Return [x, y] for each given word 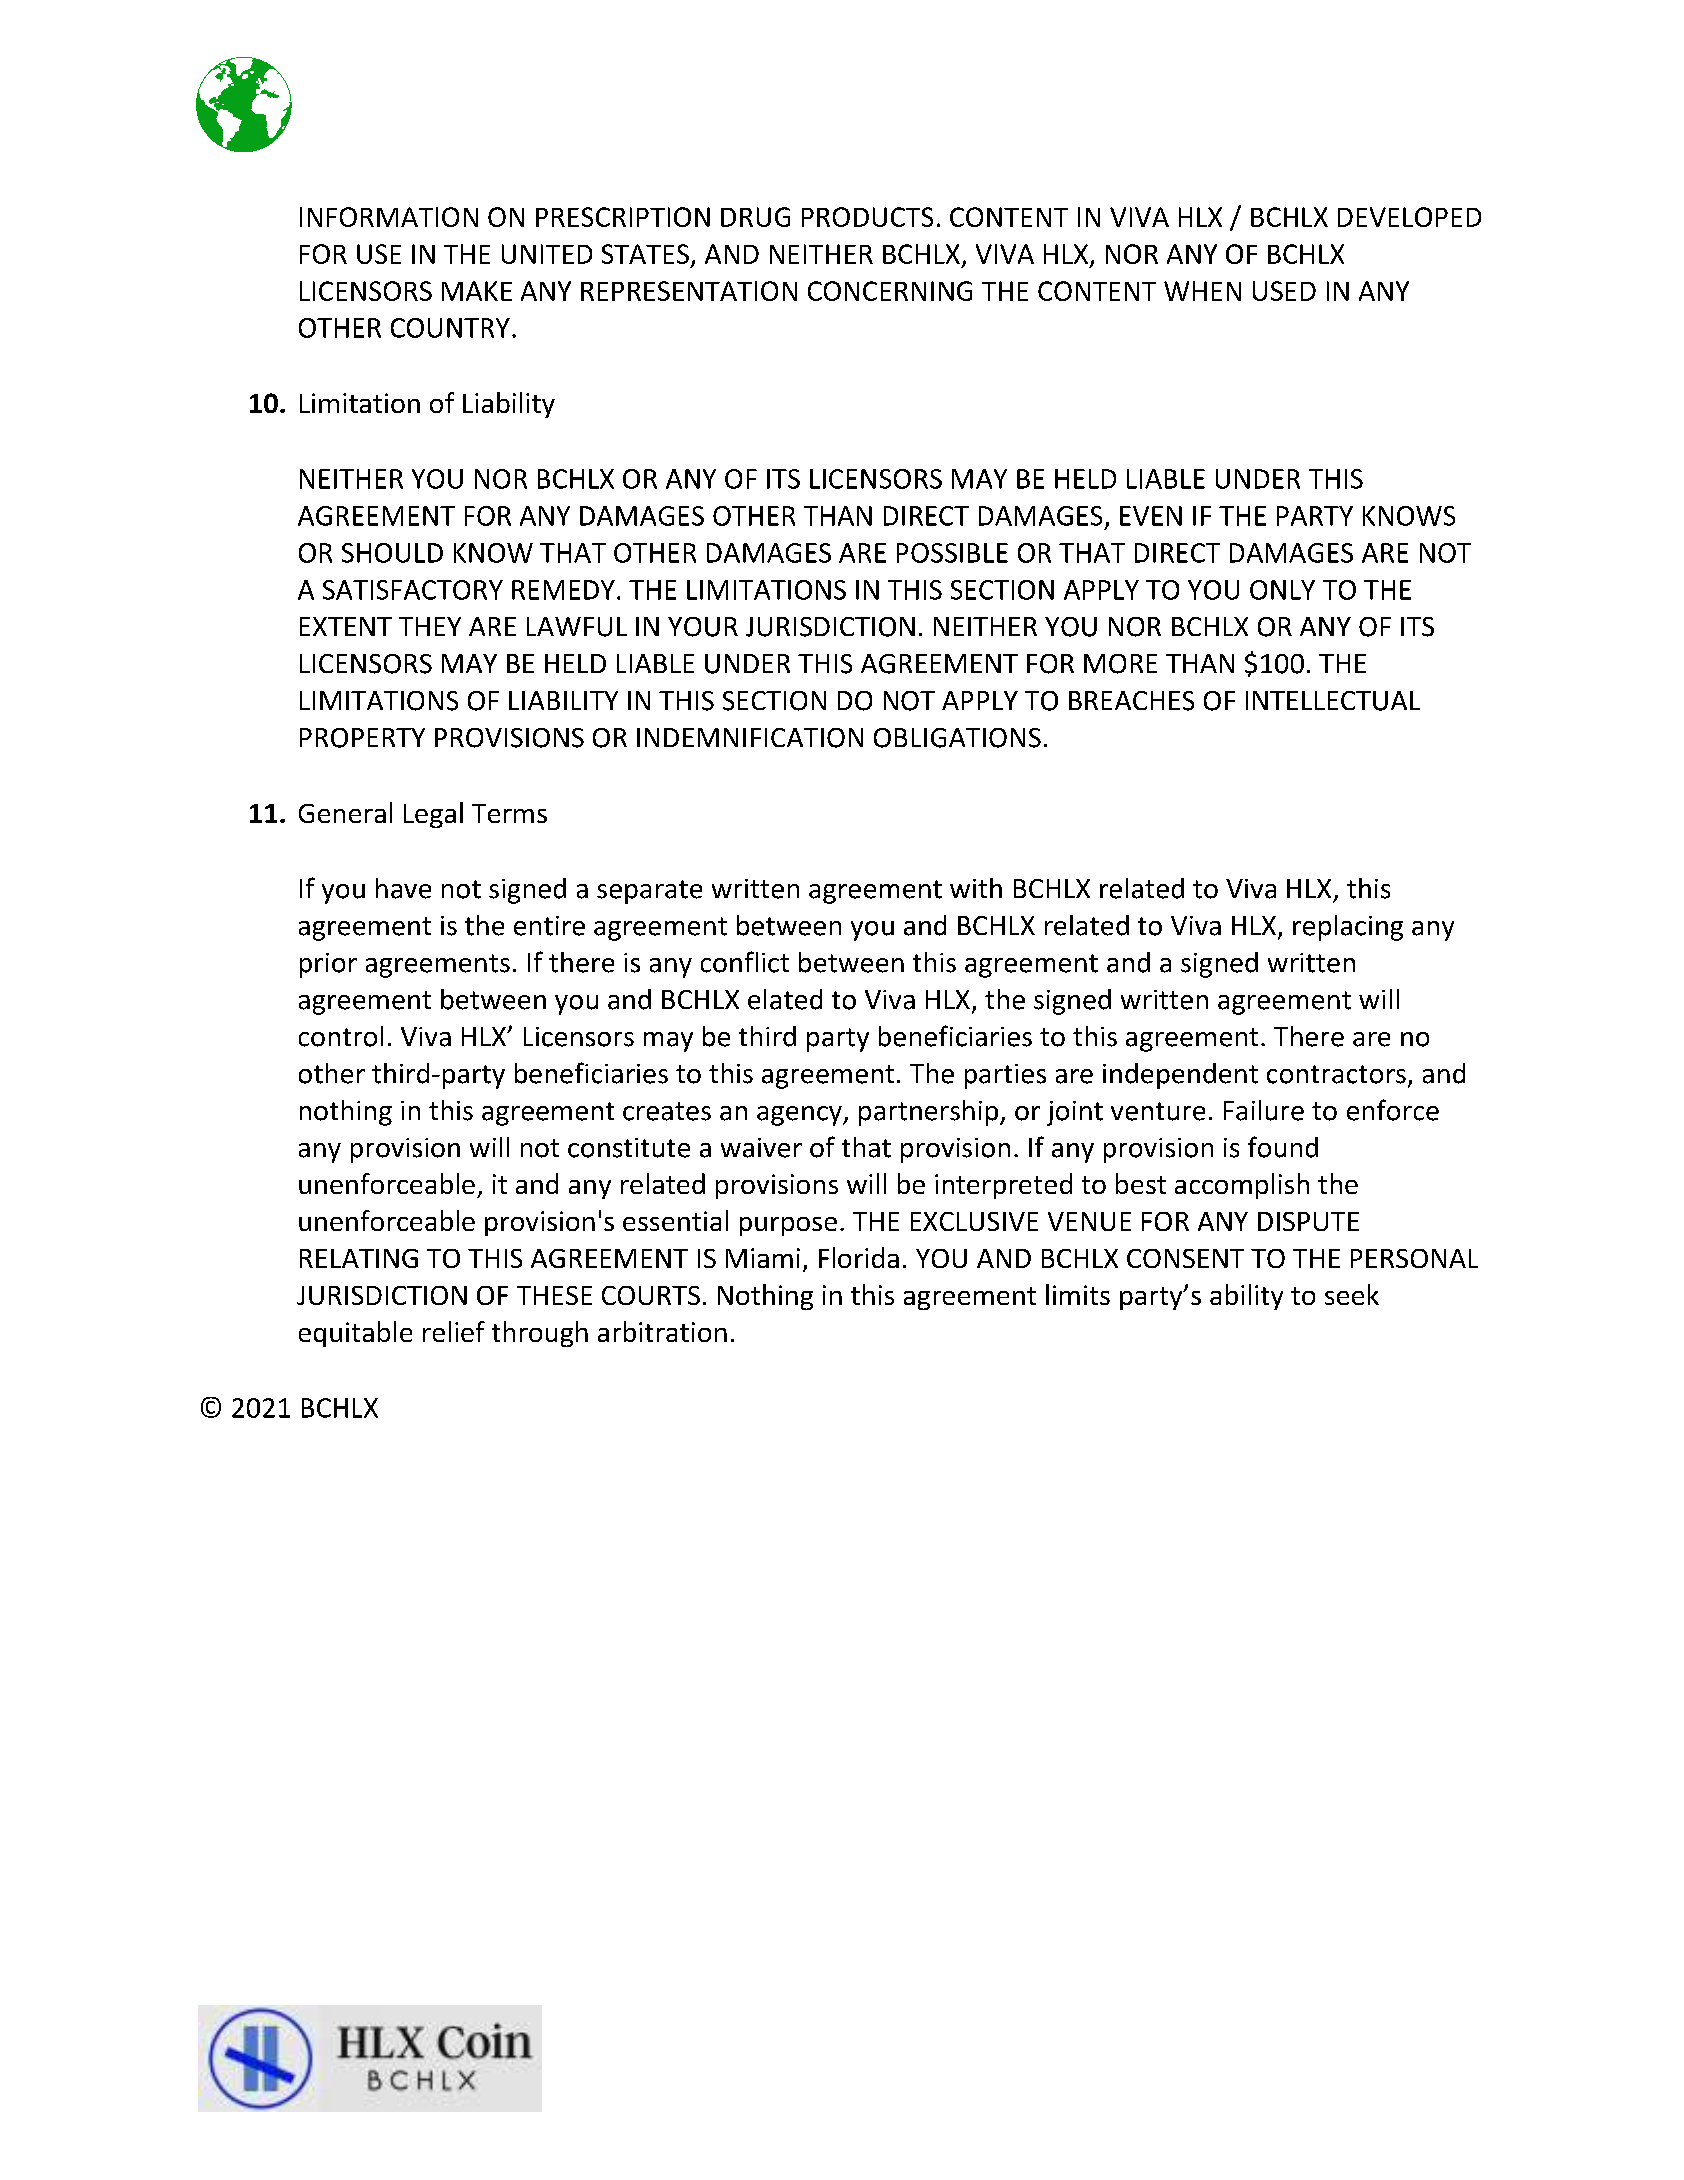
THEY [430, 626]
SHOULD [392, 553]
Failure [1264, 1110]
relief [454, 1331]
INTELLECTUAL [1333, 701]
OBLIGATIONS [957, 738]
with [976, 888]
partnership [930, 1113]
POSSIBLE [952, 553]
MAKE [477, 291]
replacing [1348, 928]
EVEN [1151, 516]
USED [1284, 291]
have [403, 888]
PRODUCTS [867, 217]
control [341, 1036]
